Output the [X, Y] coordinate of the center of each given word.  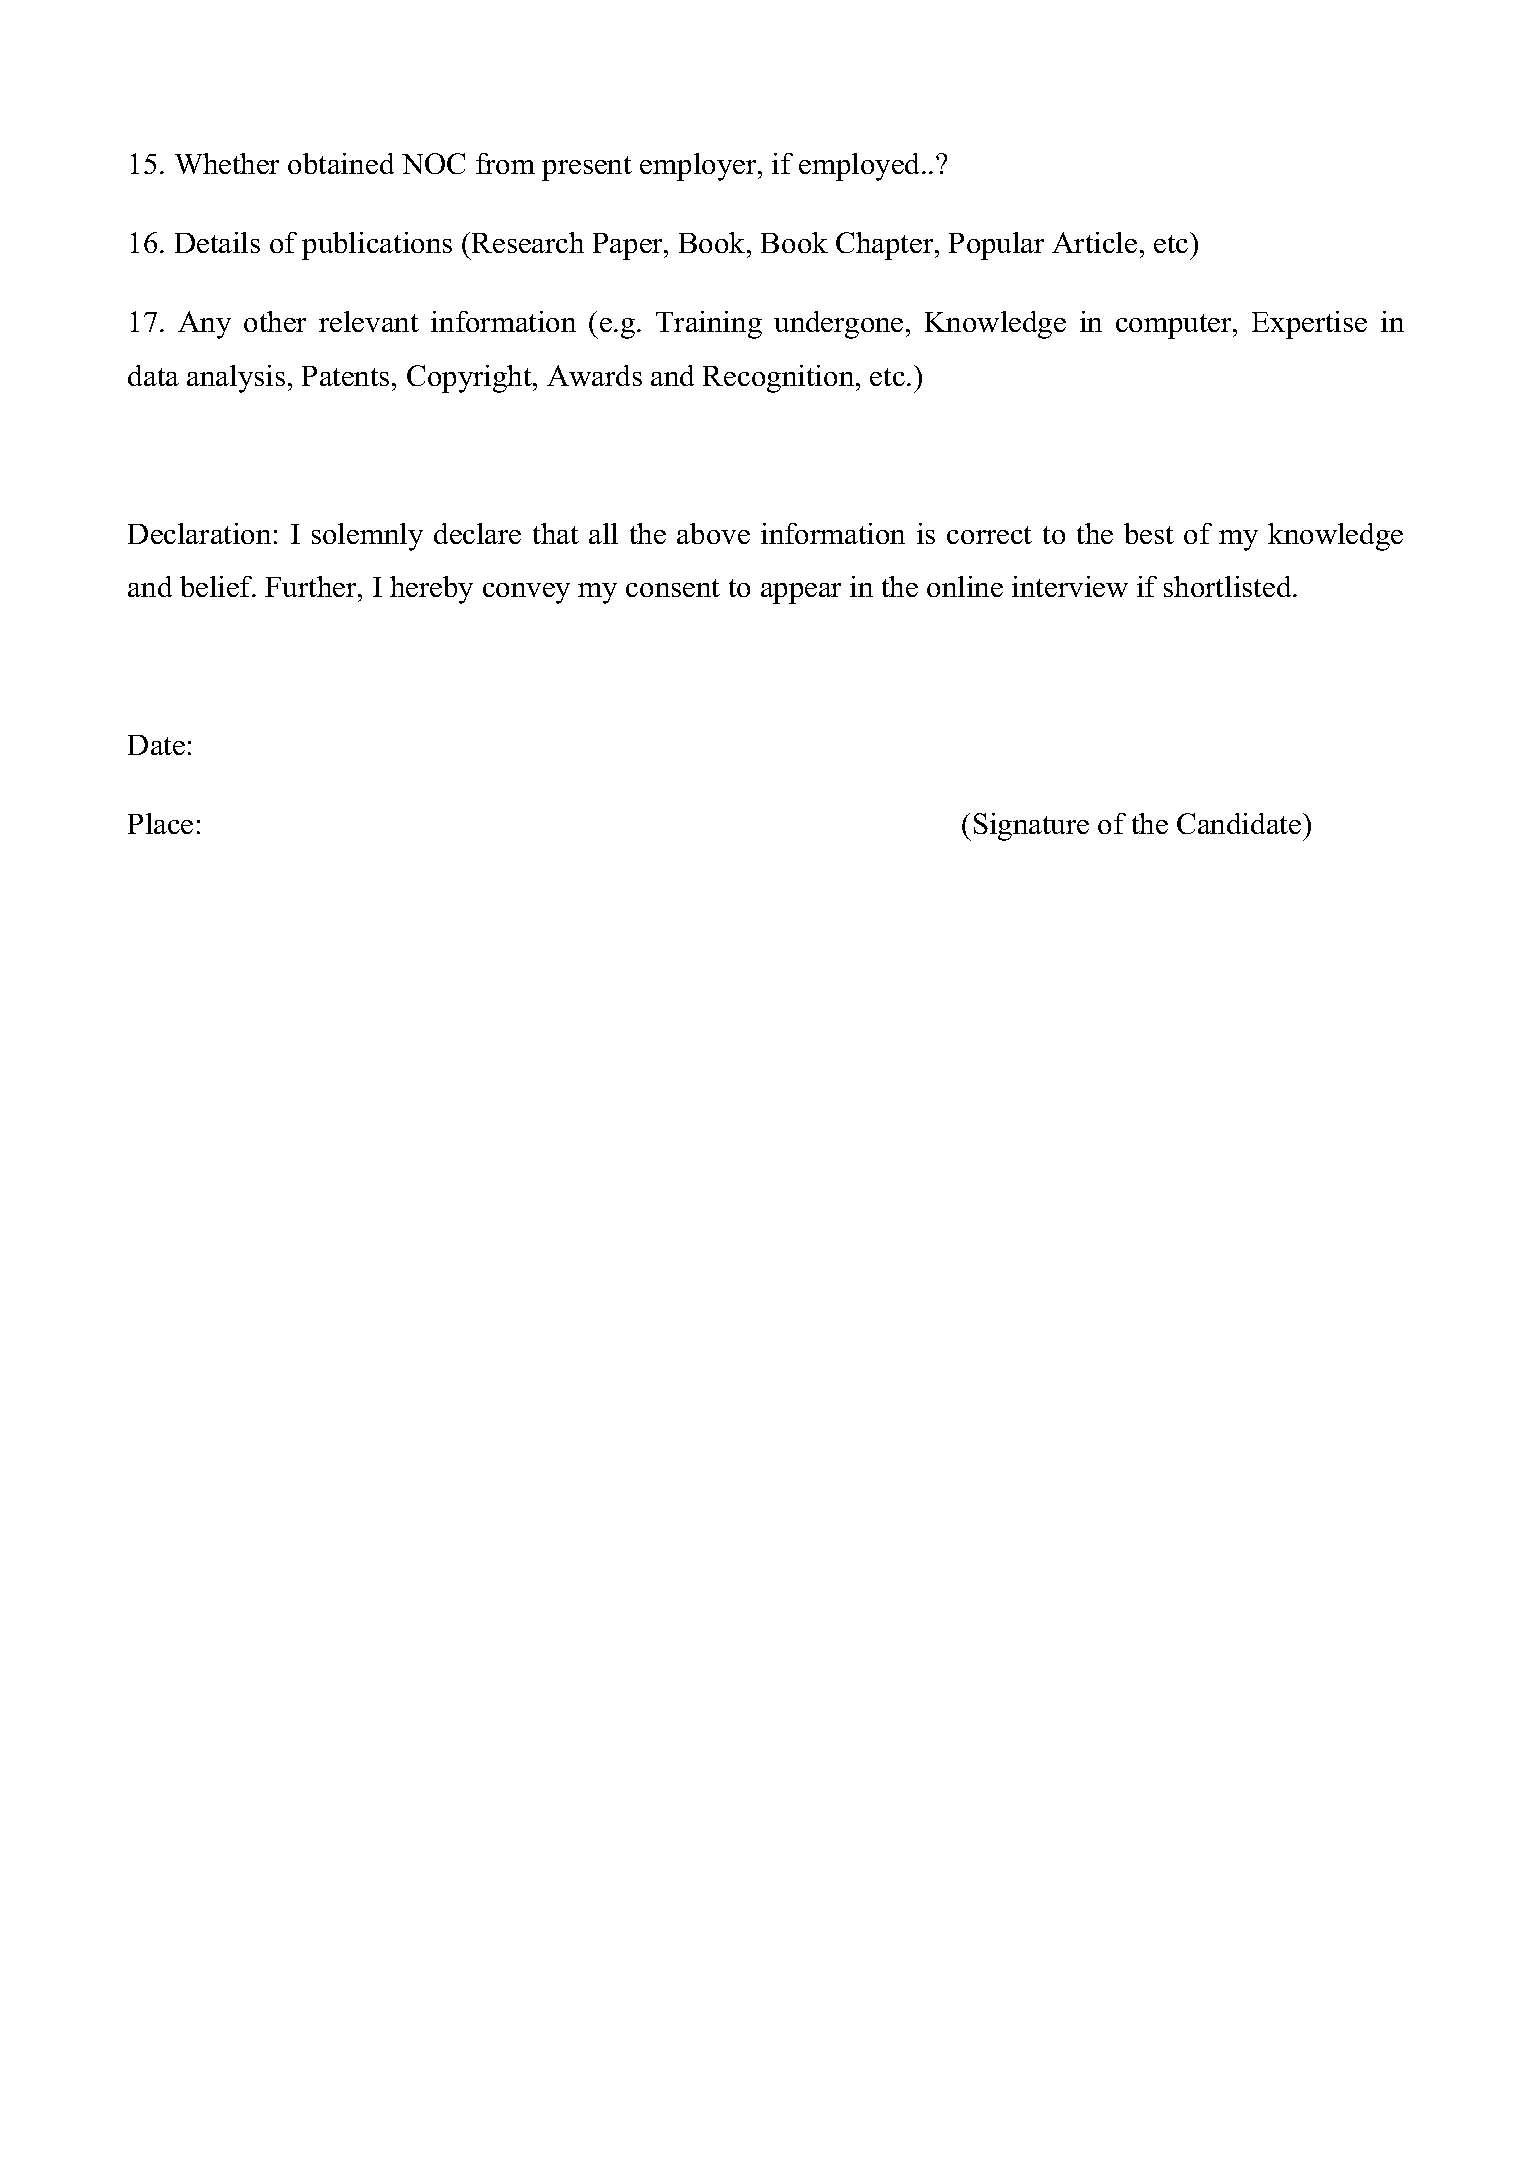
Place [160, 823]
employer [699, 167]
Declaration [199, 533]
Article [1094, 242]
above [713, 533]
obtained [341, 163]
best [1149, 533]
